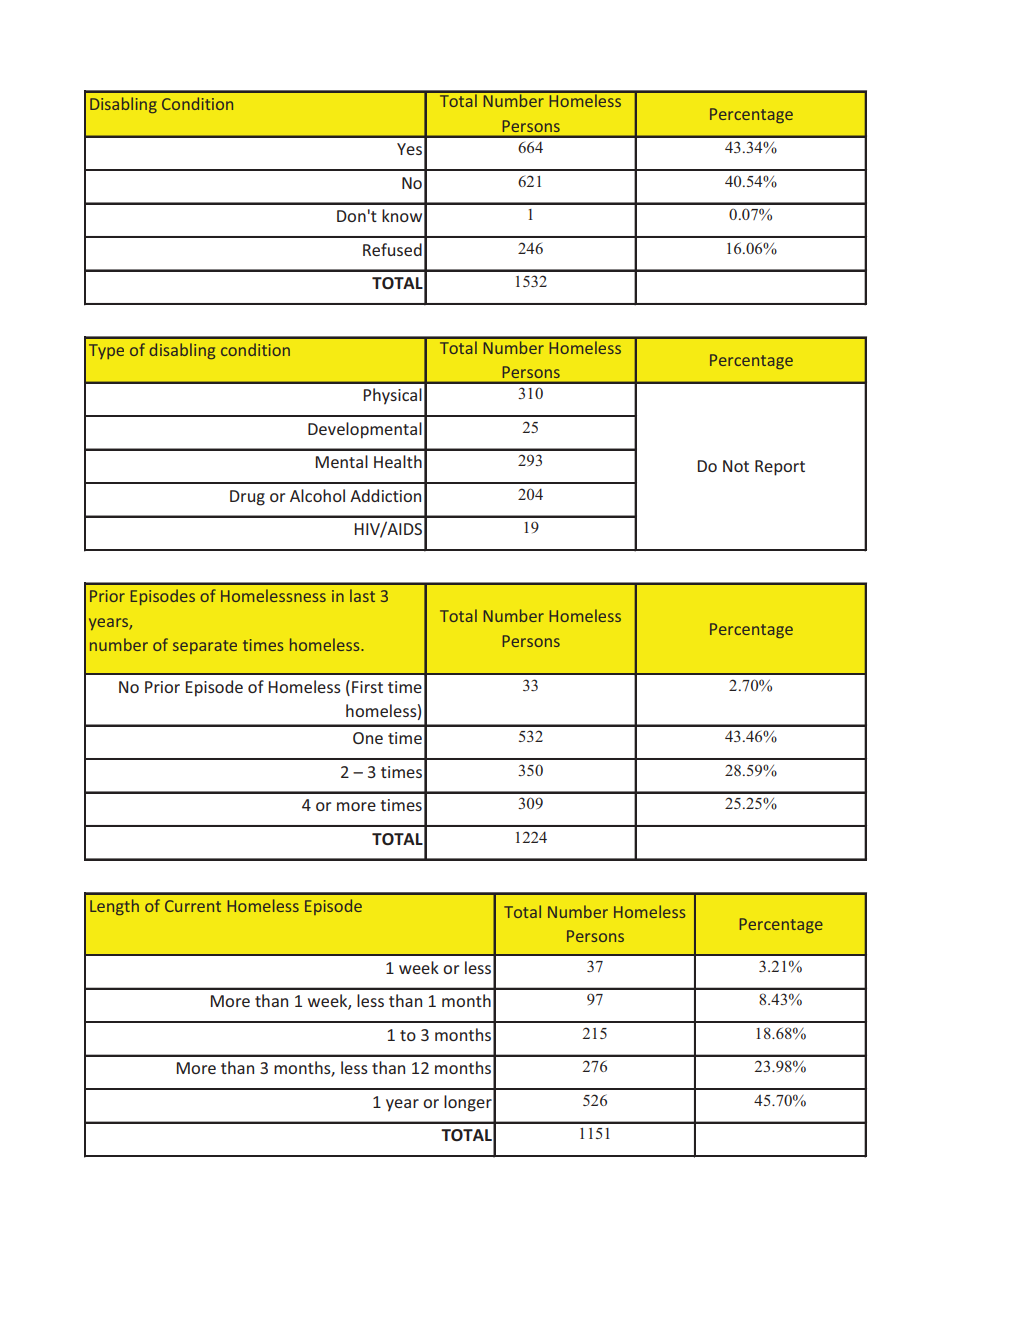  What do you see at coordinates (736, 466) in the screenshot?
I see `Not` at bounding box center [736, 466].
